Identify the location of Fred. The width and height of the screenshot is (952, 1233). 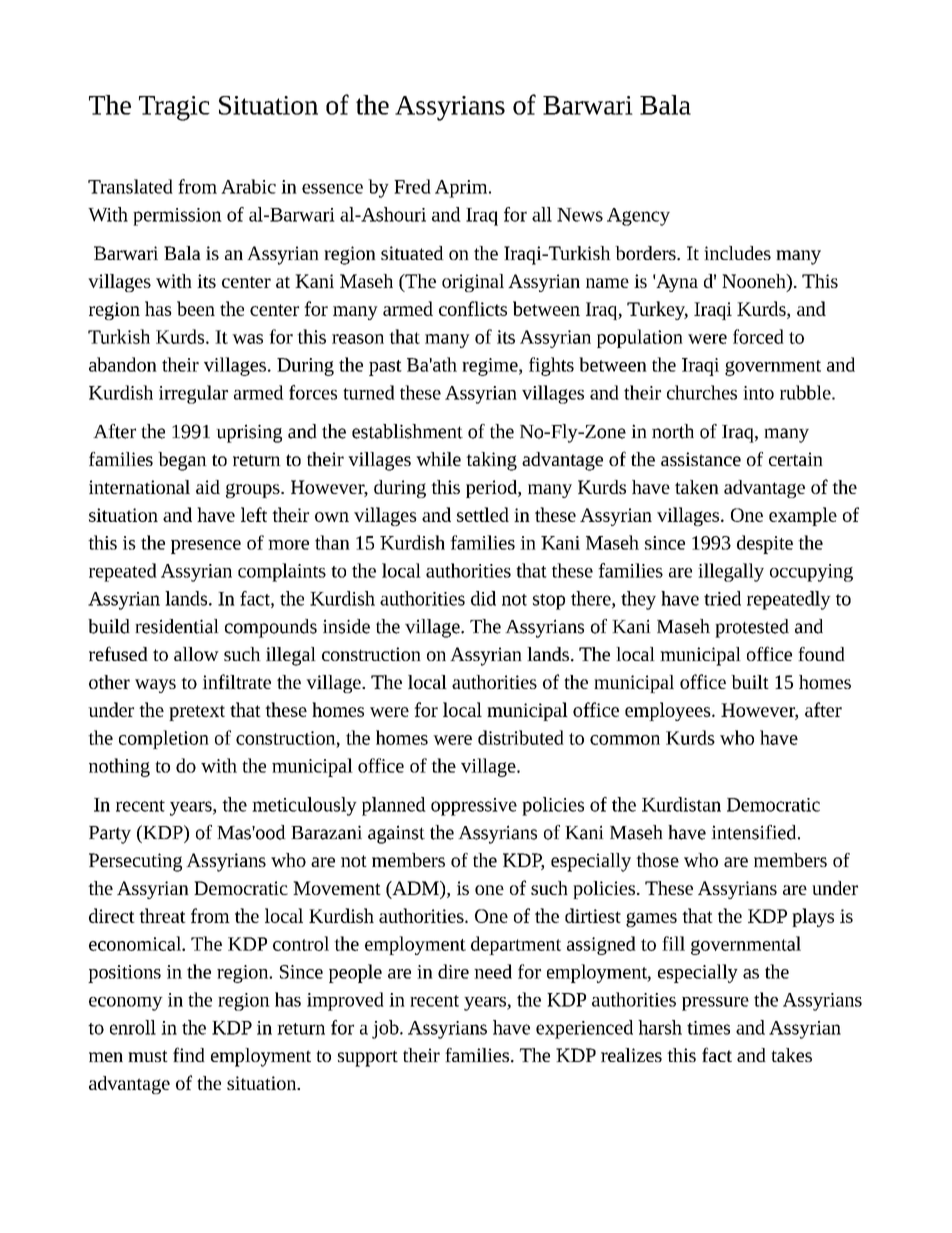
(412, 186).
